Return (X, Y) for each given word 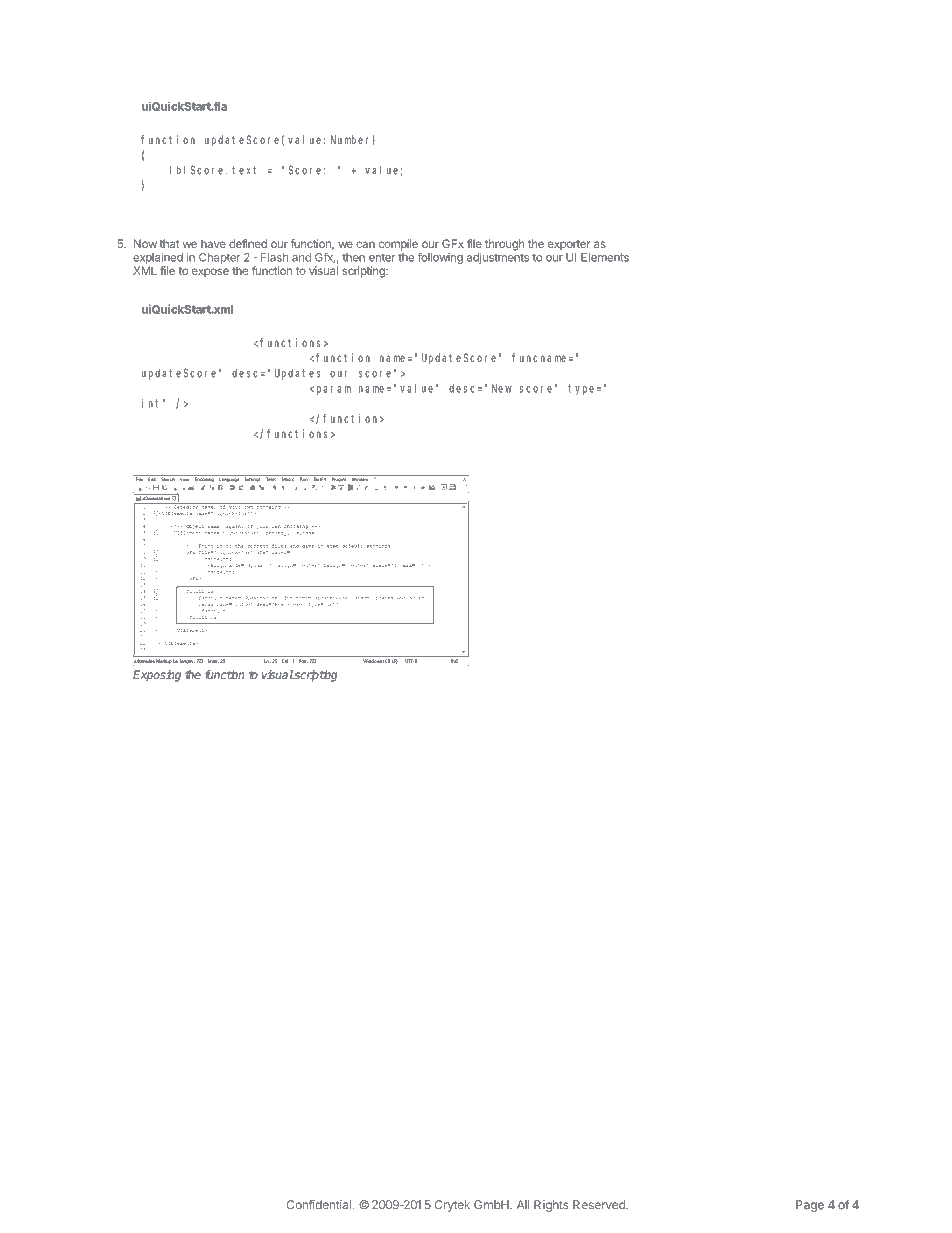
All (523, 1204)
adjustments (498, 258)
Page (810, 1206)
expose (210, 273)
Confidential (319, 1205)
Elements (605, 257)
